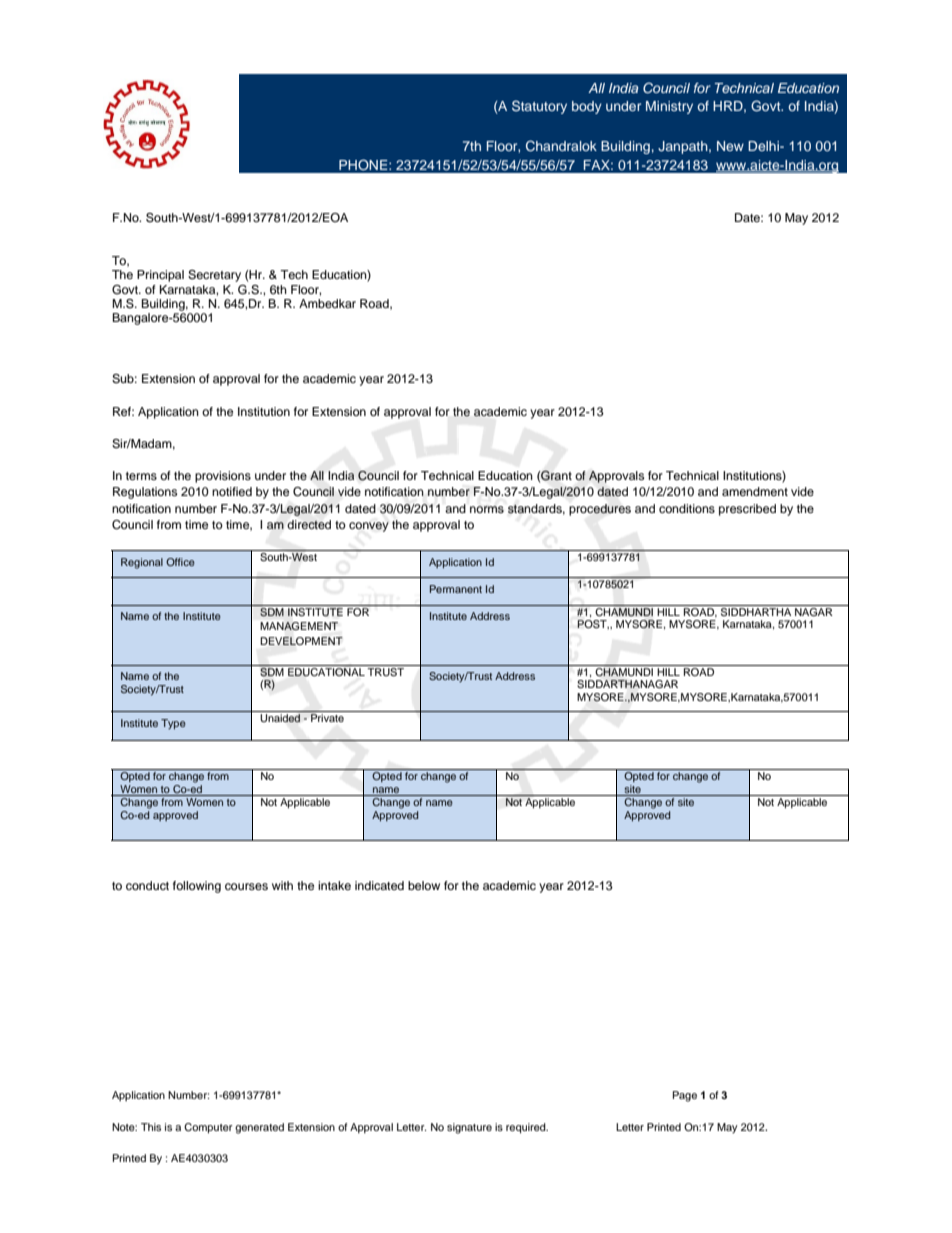  I want to click on Permanent, so click(456, 589).
